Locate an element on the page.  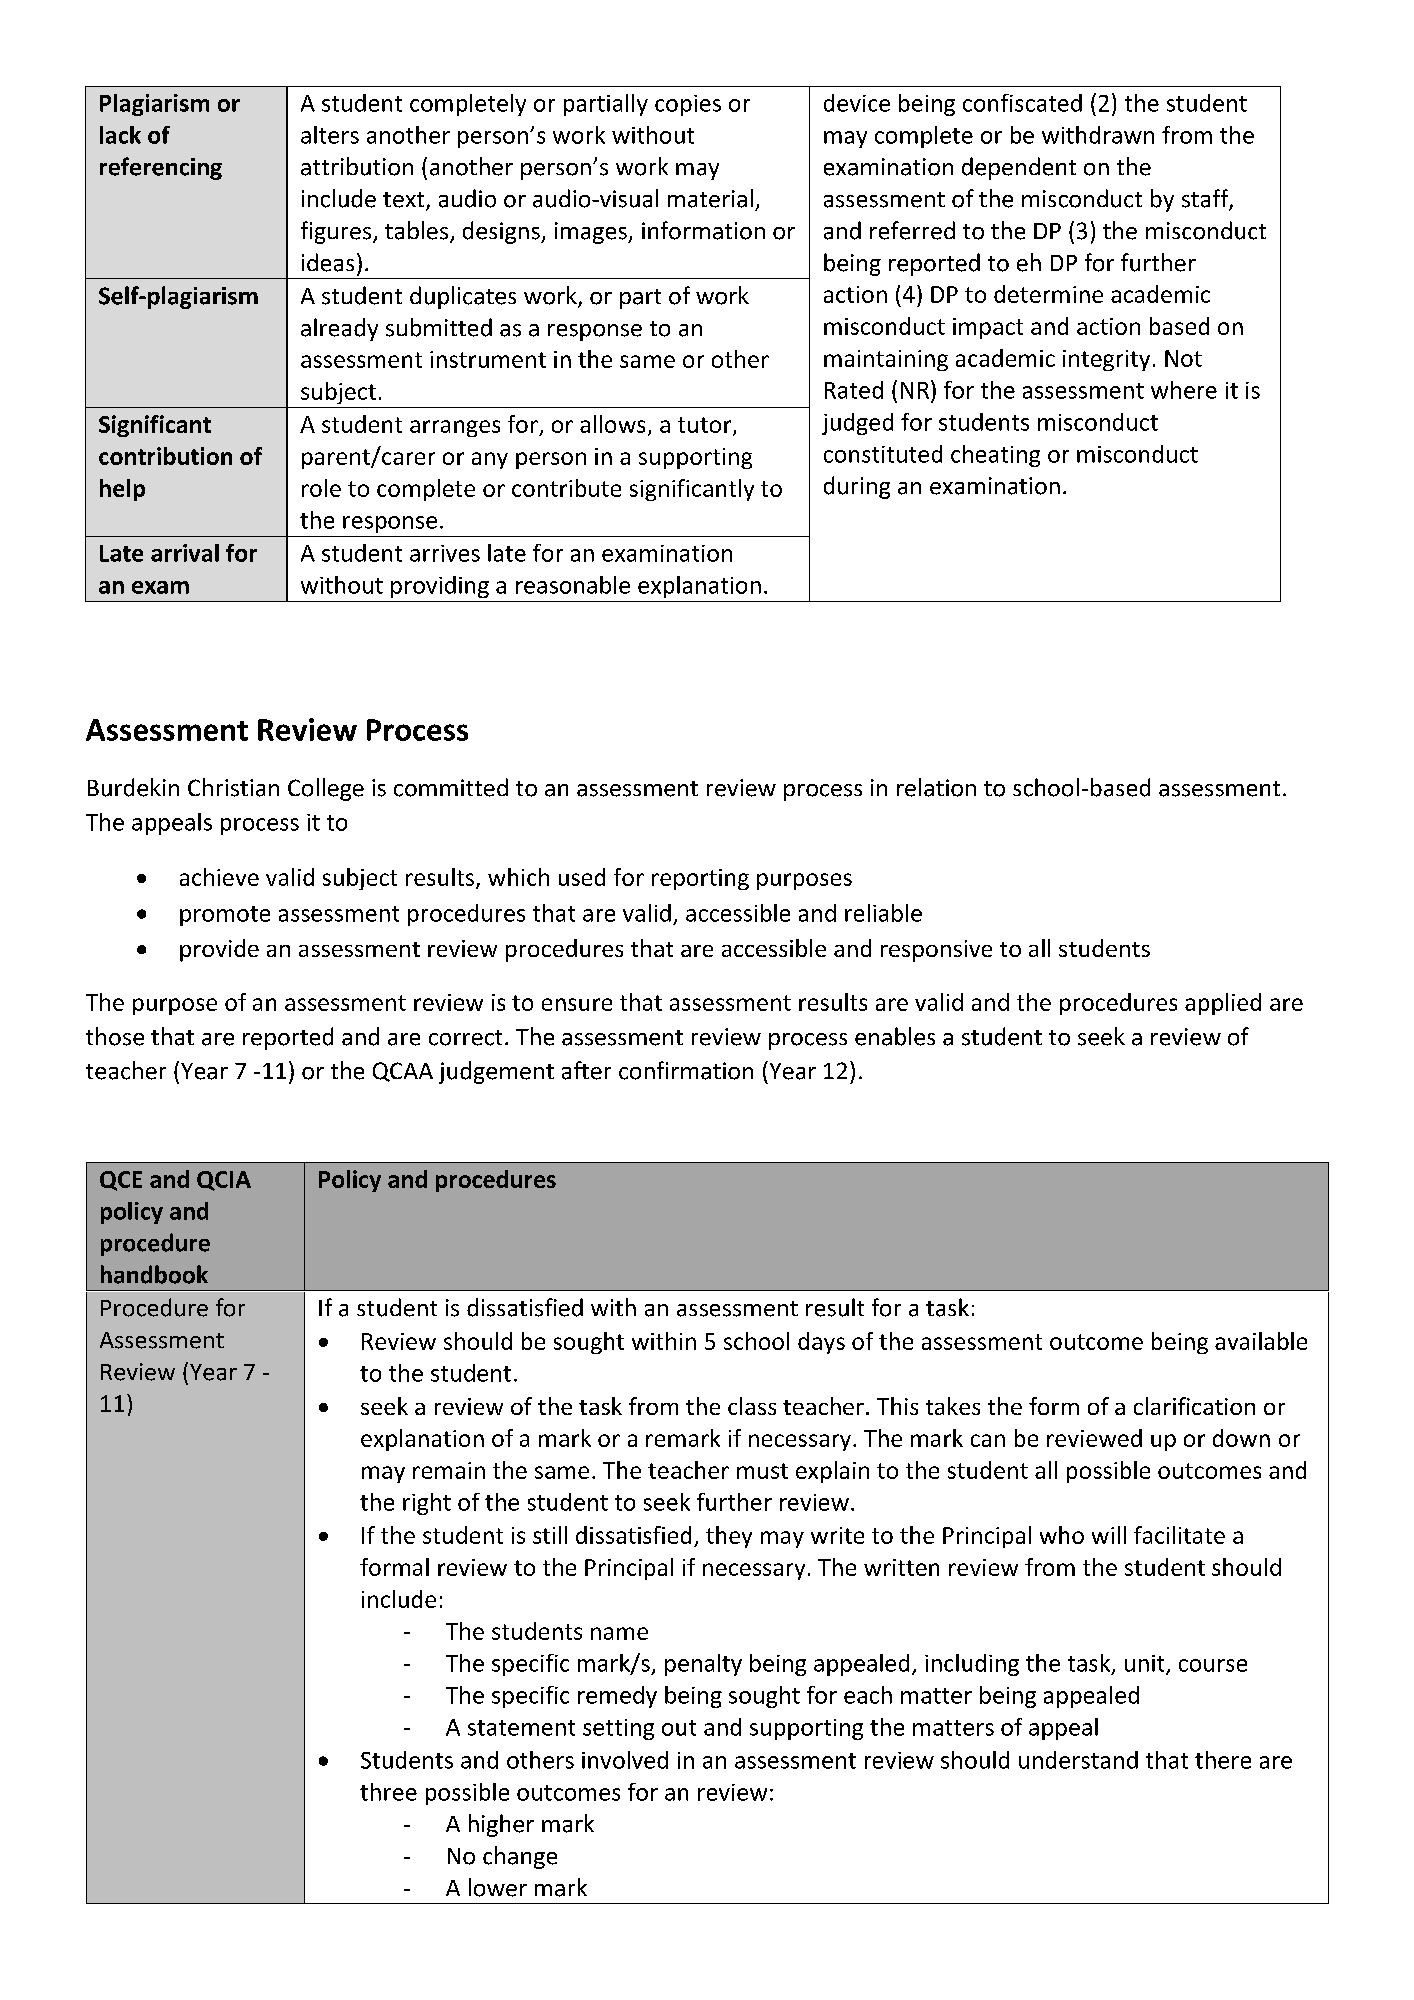
material is located at coordinates (710, 198).
